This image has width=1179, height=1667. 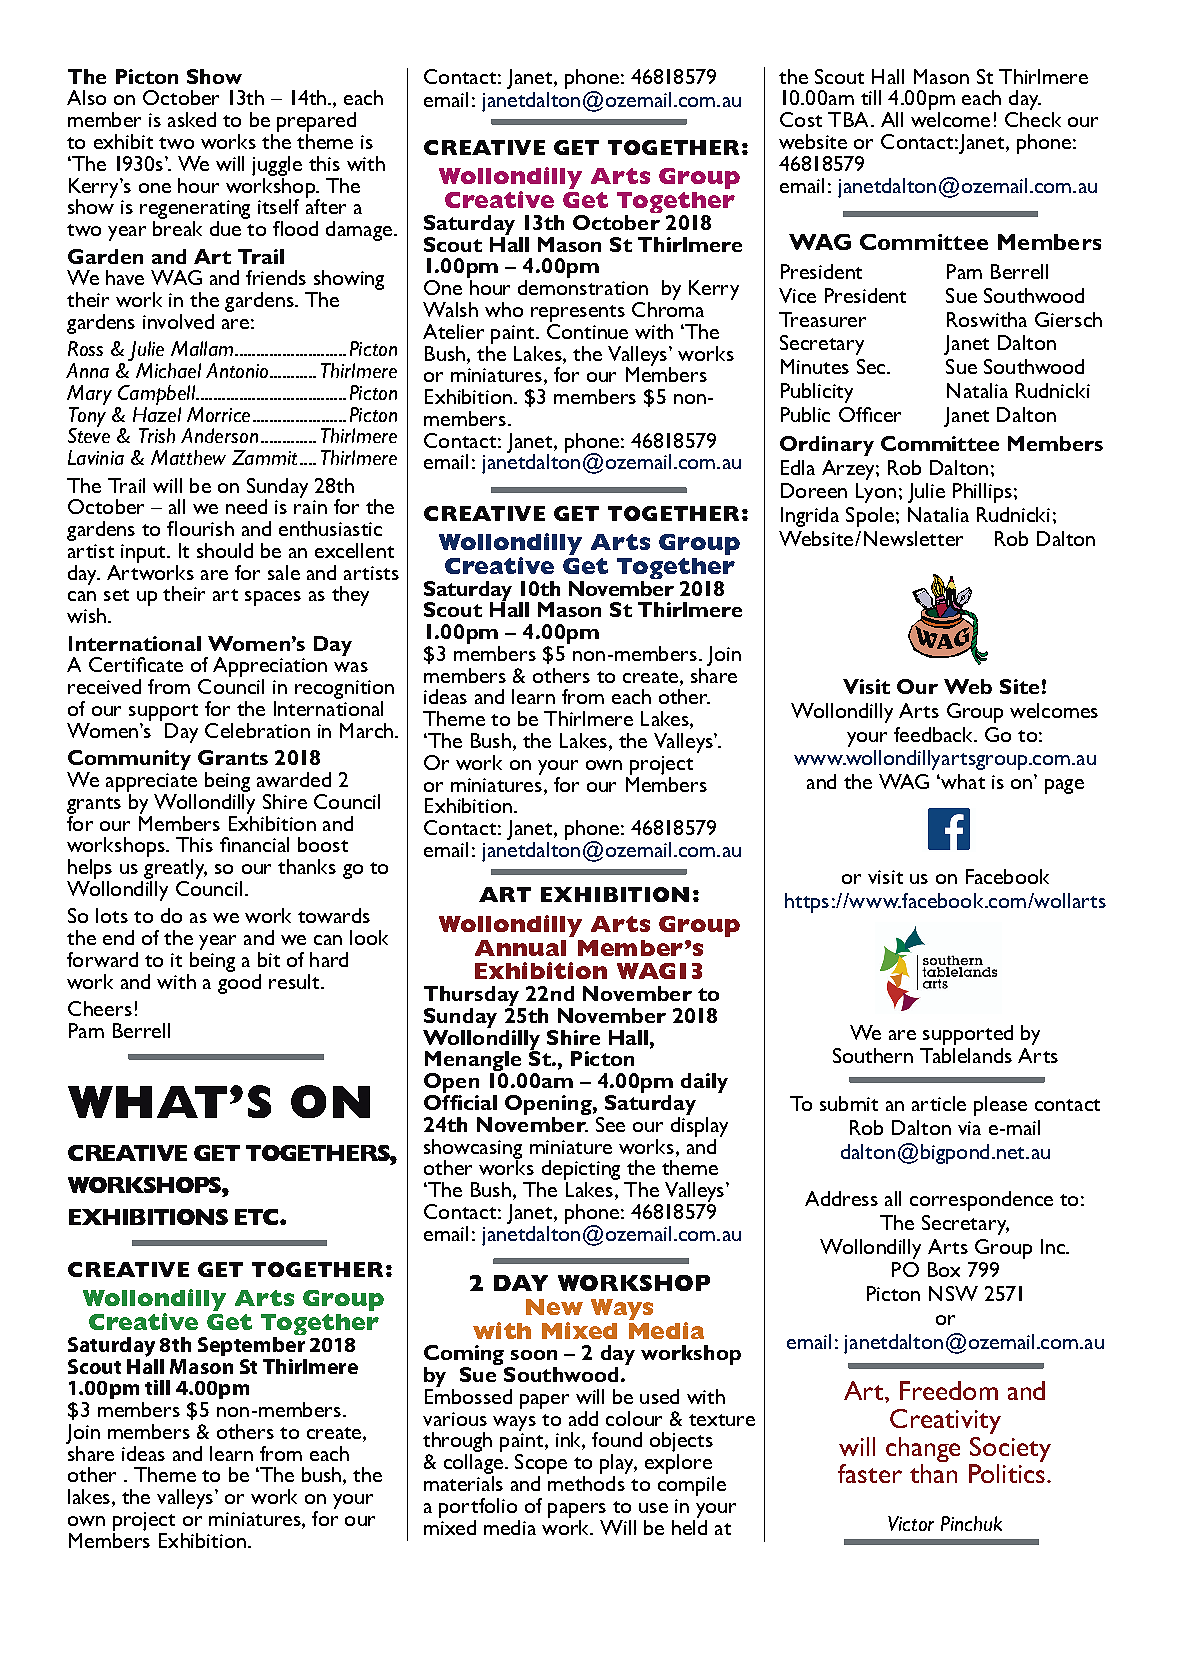 I want to click on BUSH, so click(x=321, y=1474).
